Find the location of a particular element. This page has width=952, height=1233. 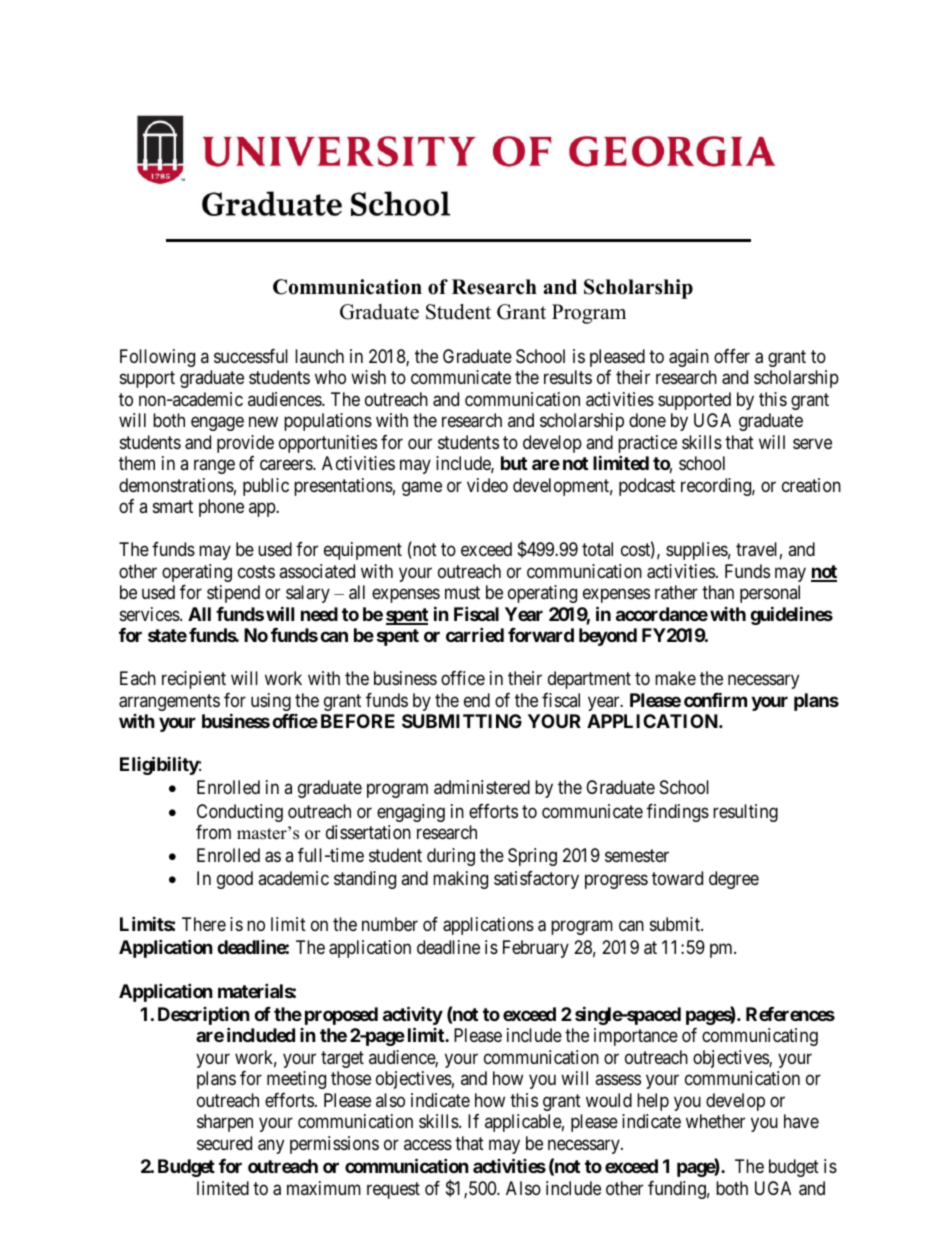

results is located at coordinates (568, 377).
